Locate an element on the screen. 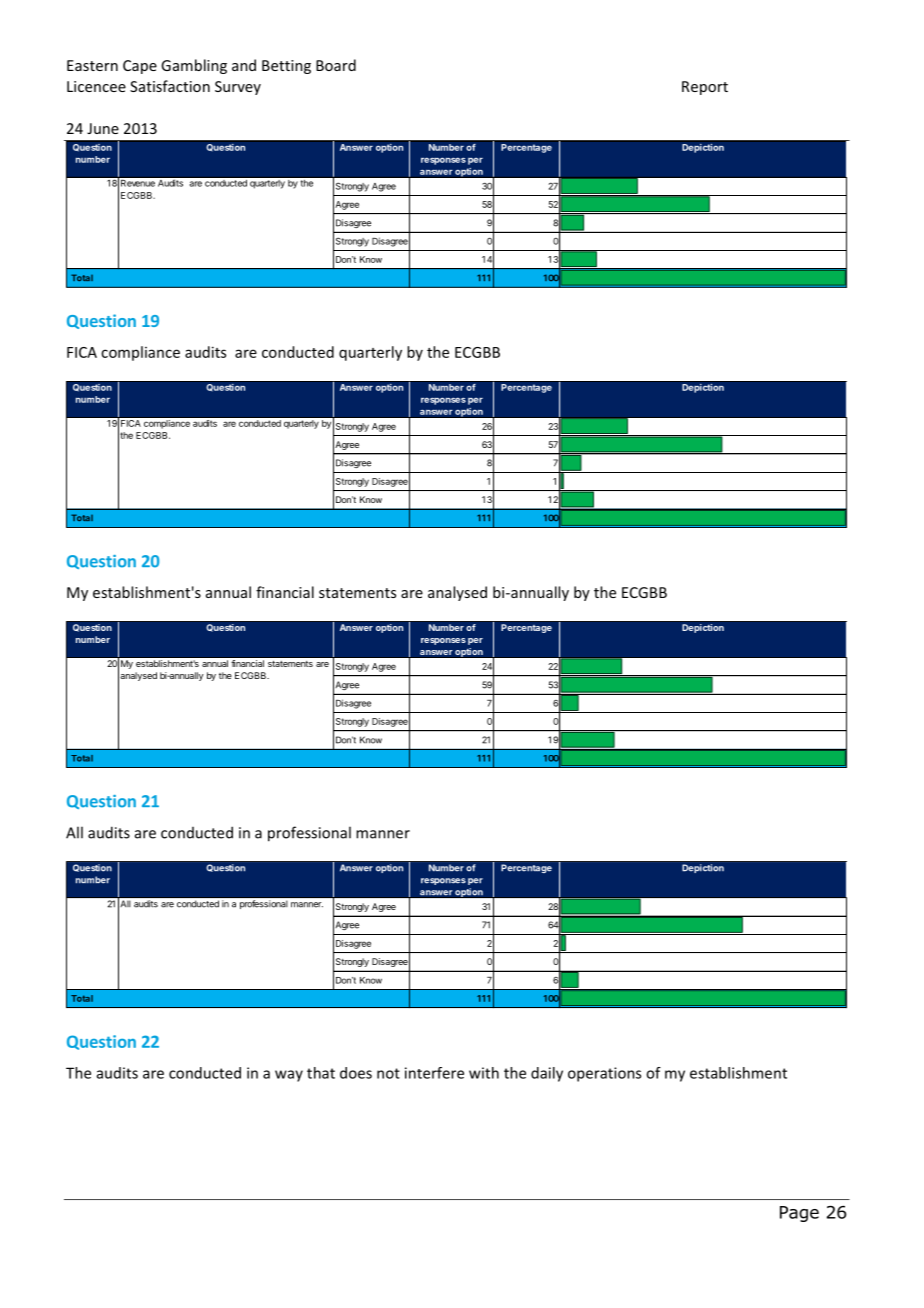 This screenshot has height=1308, width=924. Board is located at coordinates (336, 65).
